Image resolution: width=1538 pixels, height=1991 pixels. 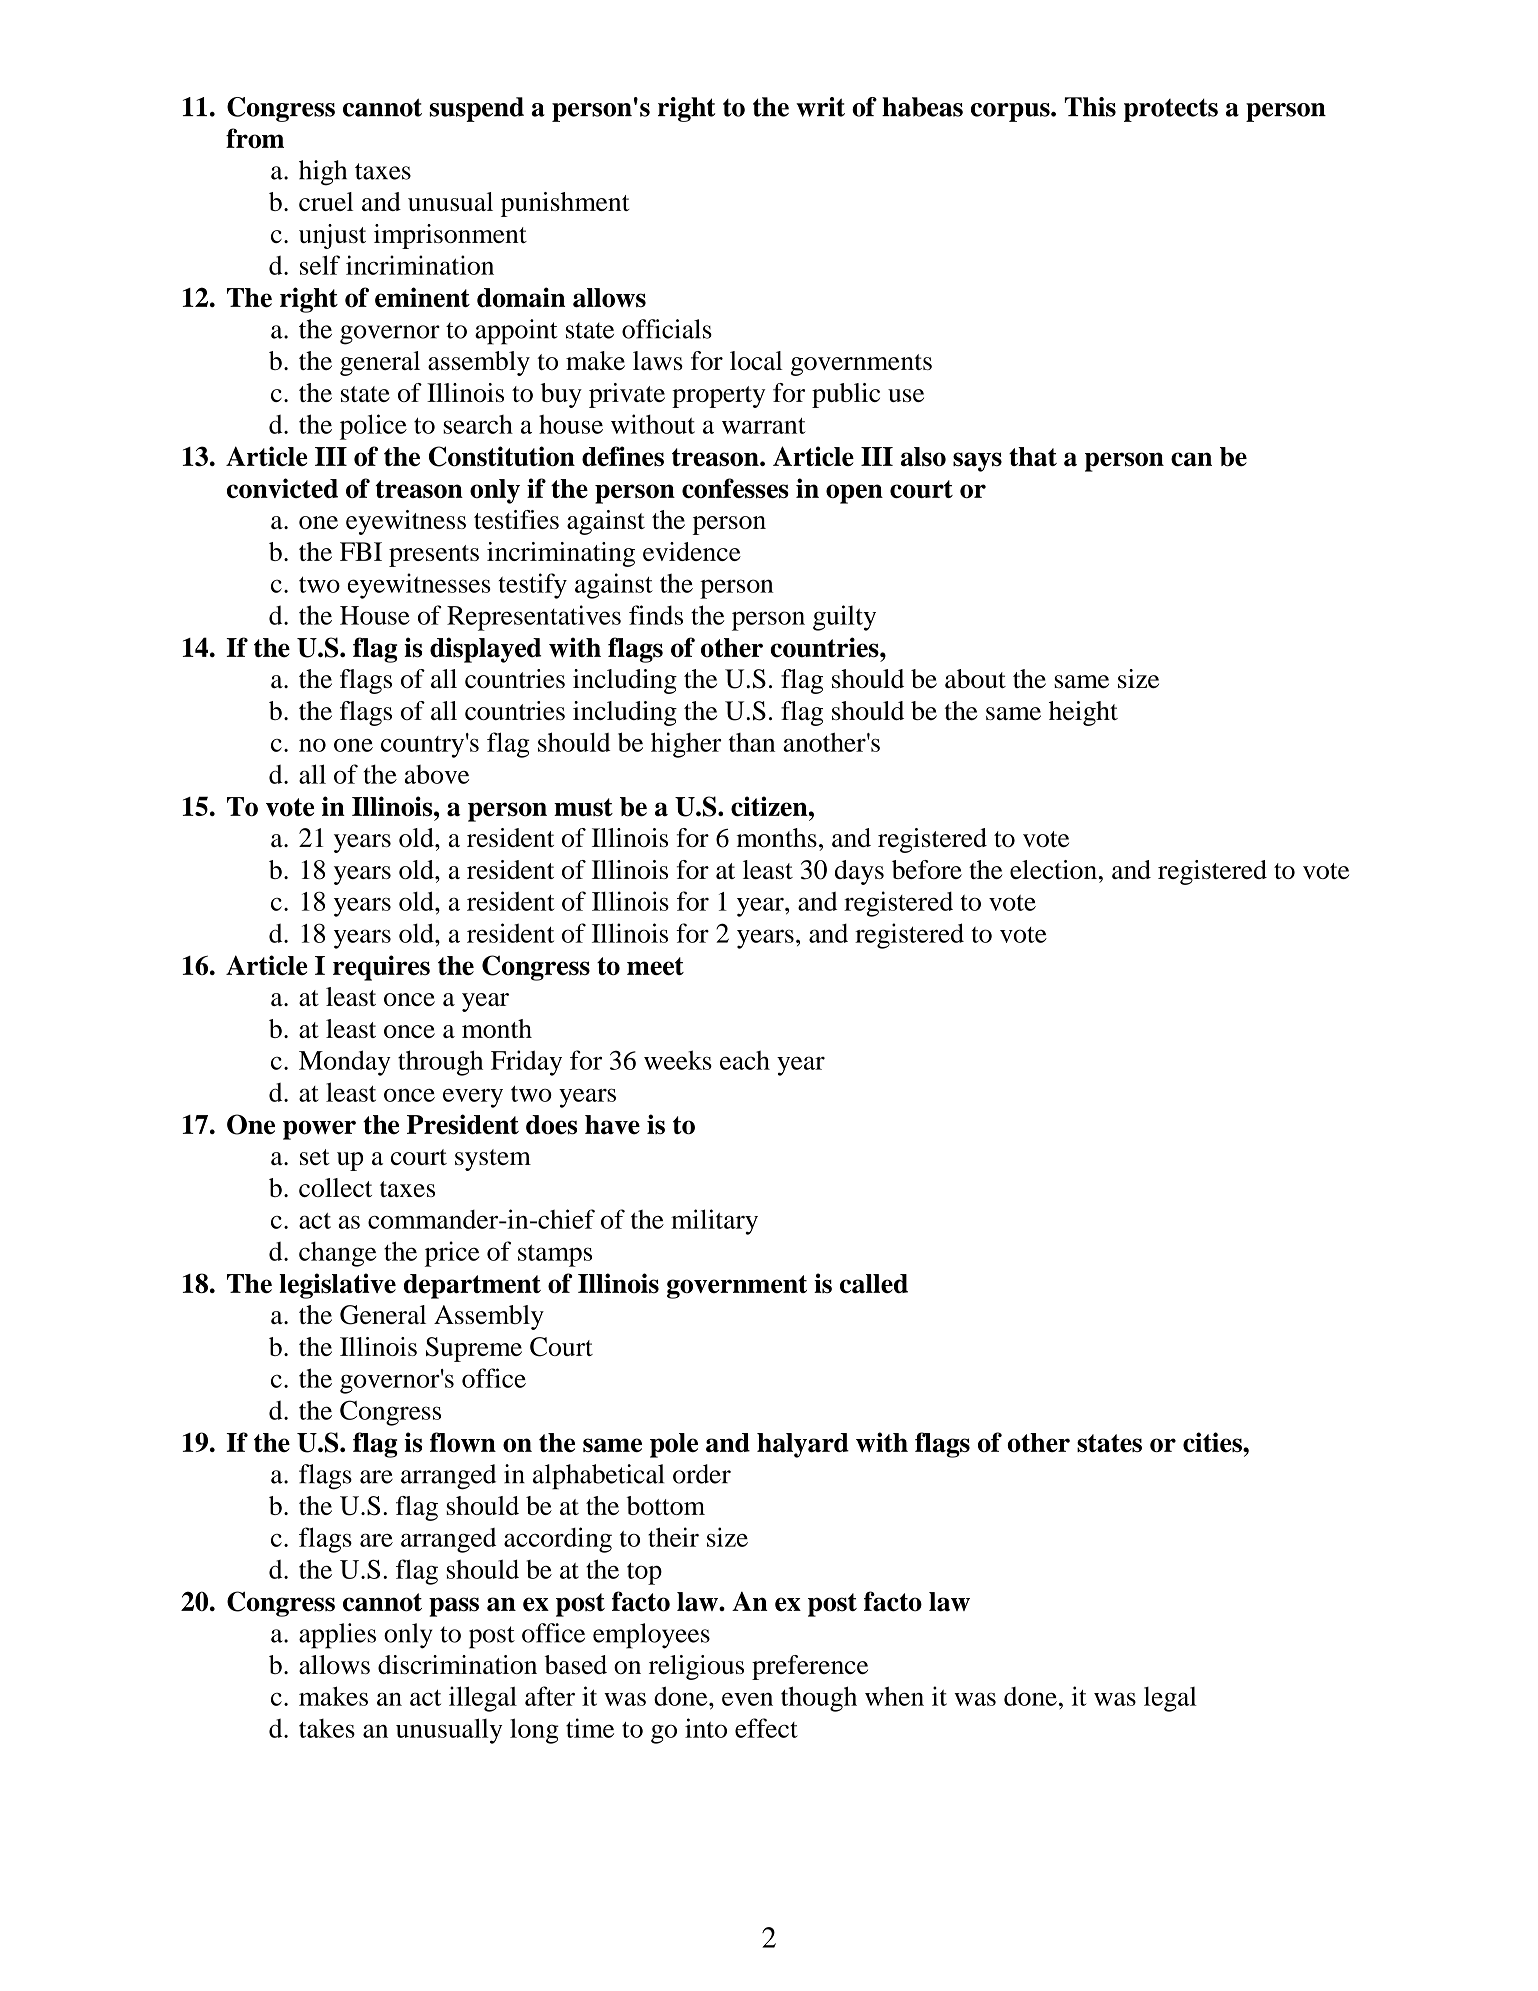 What do you see at coordinates (381, 968) in the page?
I see `requires` at bounding box center [381, 968].
